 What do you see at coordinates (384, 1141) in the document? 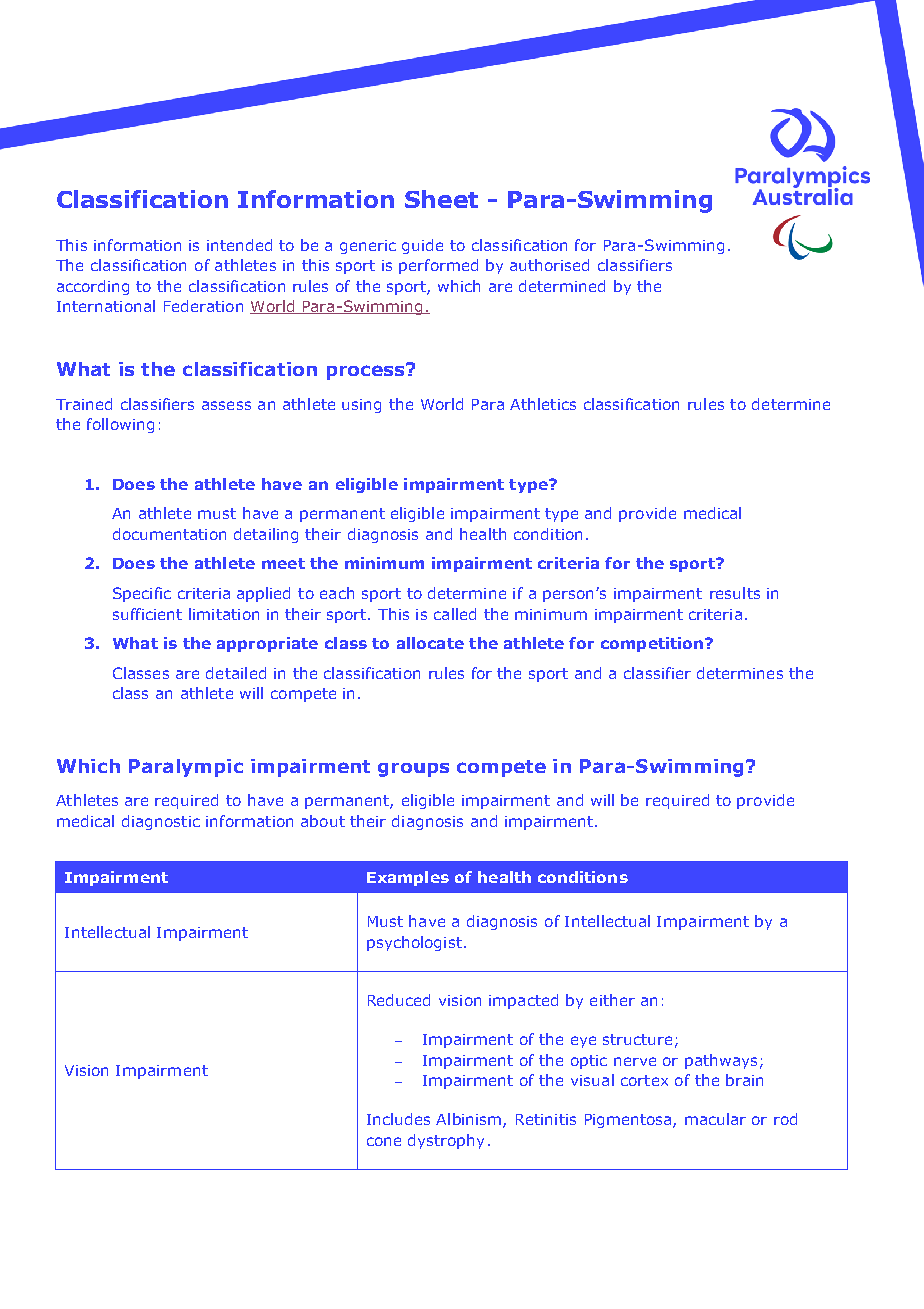
I see `cone` at bounding box center [384, 1141].
